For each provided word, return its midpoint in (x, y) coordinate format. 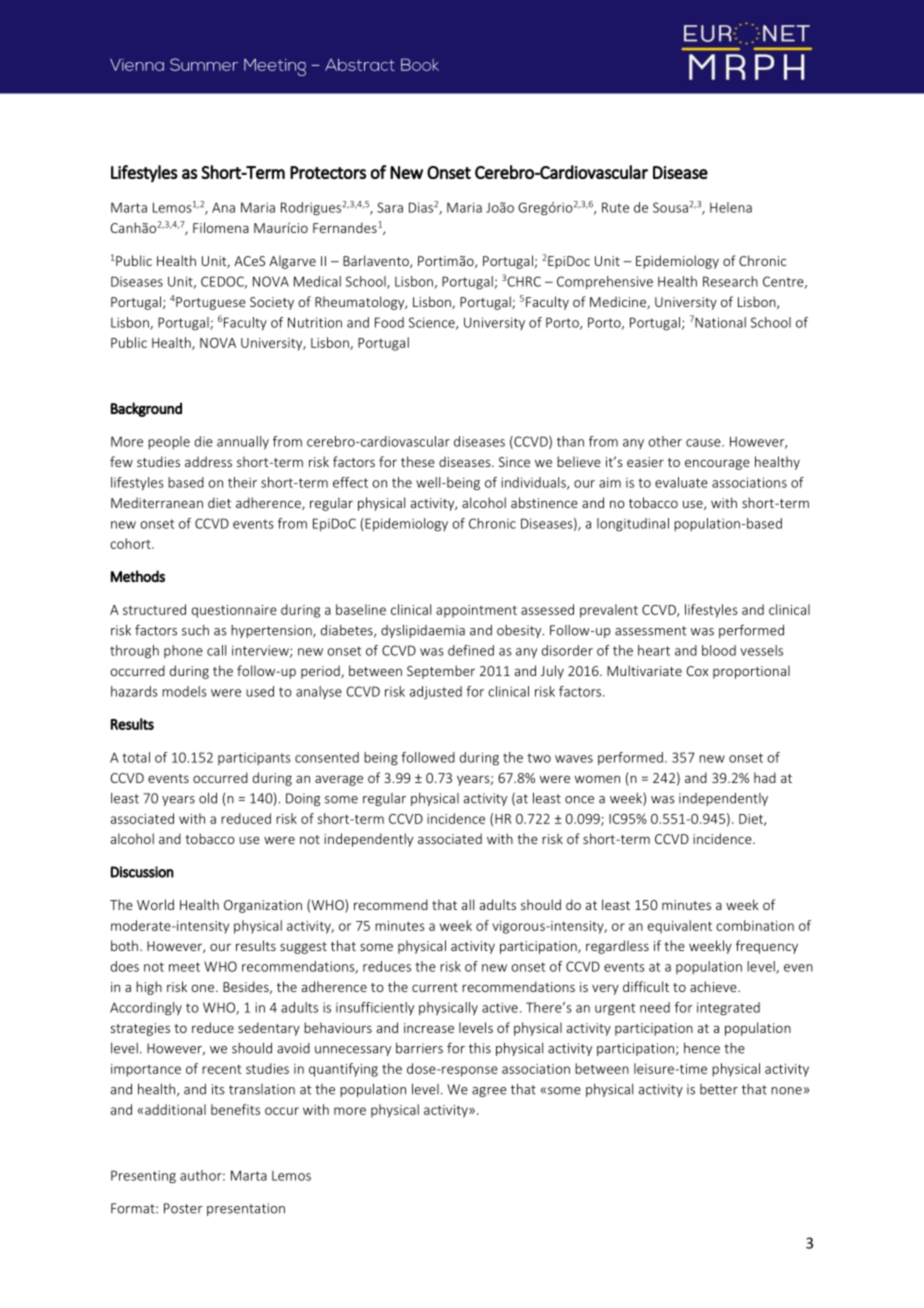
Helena (731, 207)
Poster (183, 1208)
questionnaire (234, 611)
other (665, 441)
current (435, 987)
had (765, 777)
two (539, 758)
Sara (390, 207)
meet (184, 967)
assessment (650, 631)
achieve (714, 986)
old (208, 798)
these (418, 461)
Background (146, 409)
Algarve (292, 262)
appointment (476, 611)
